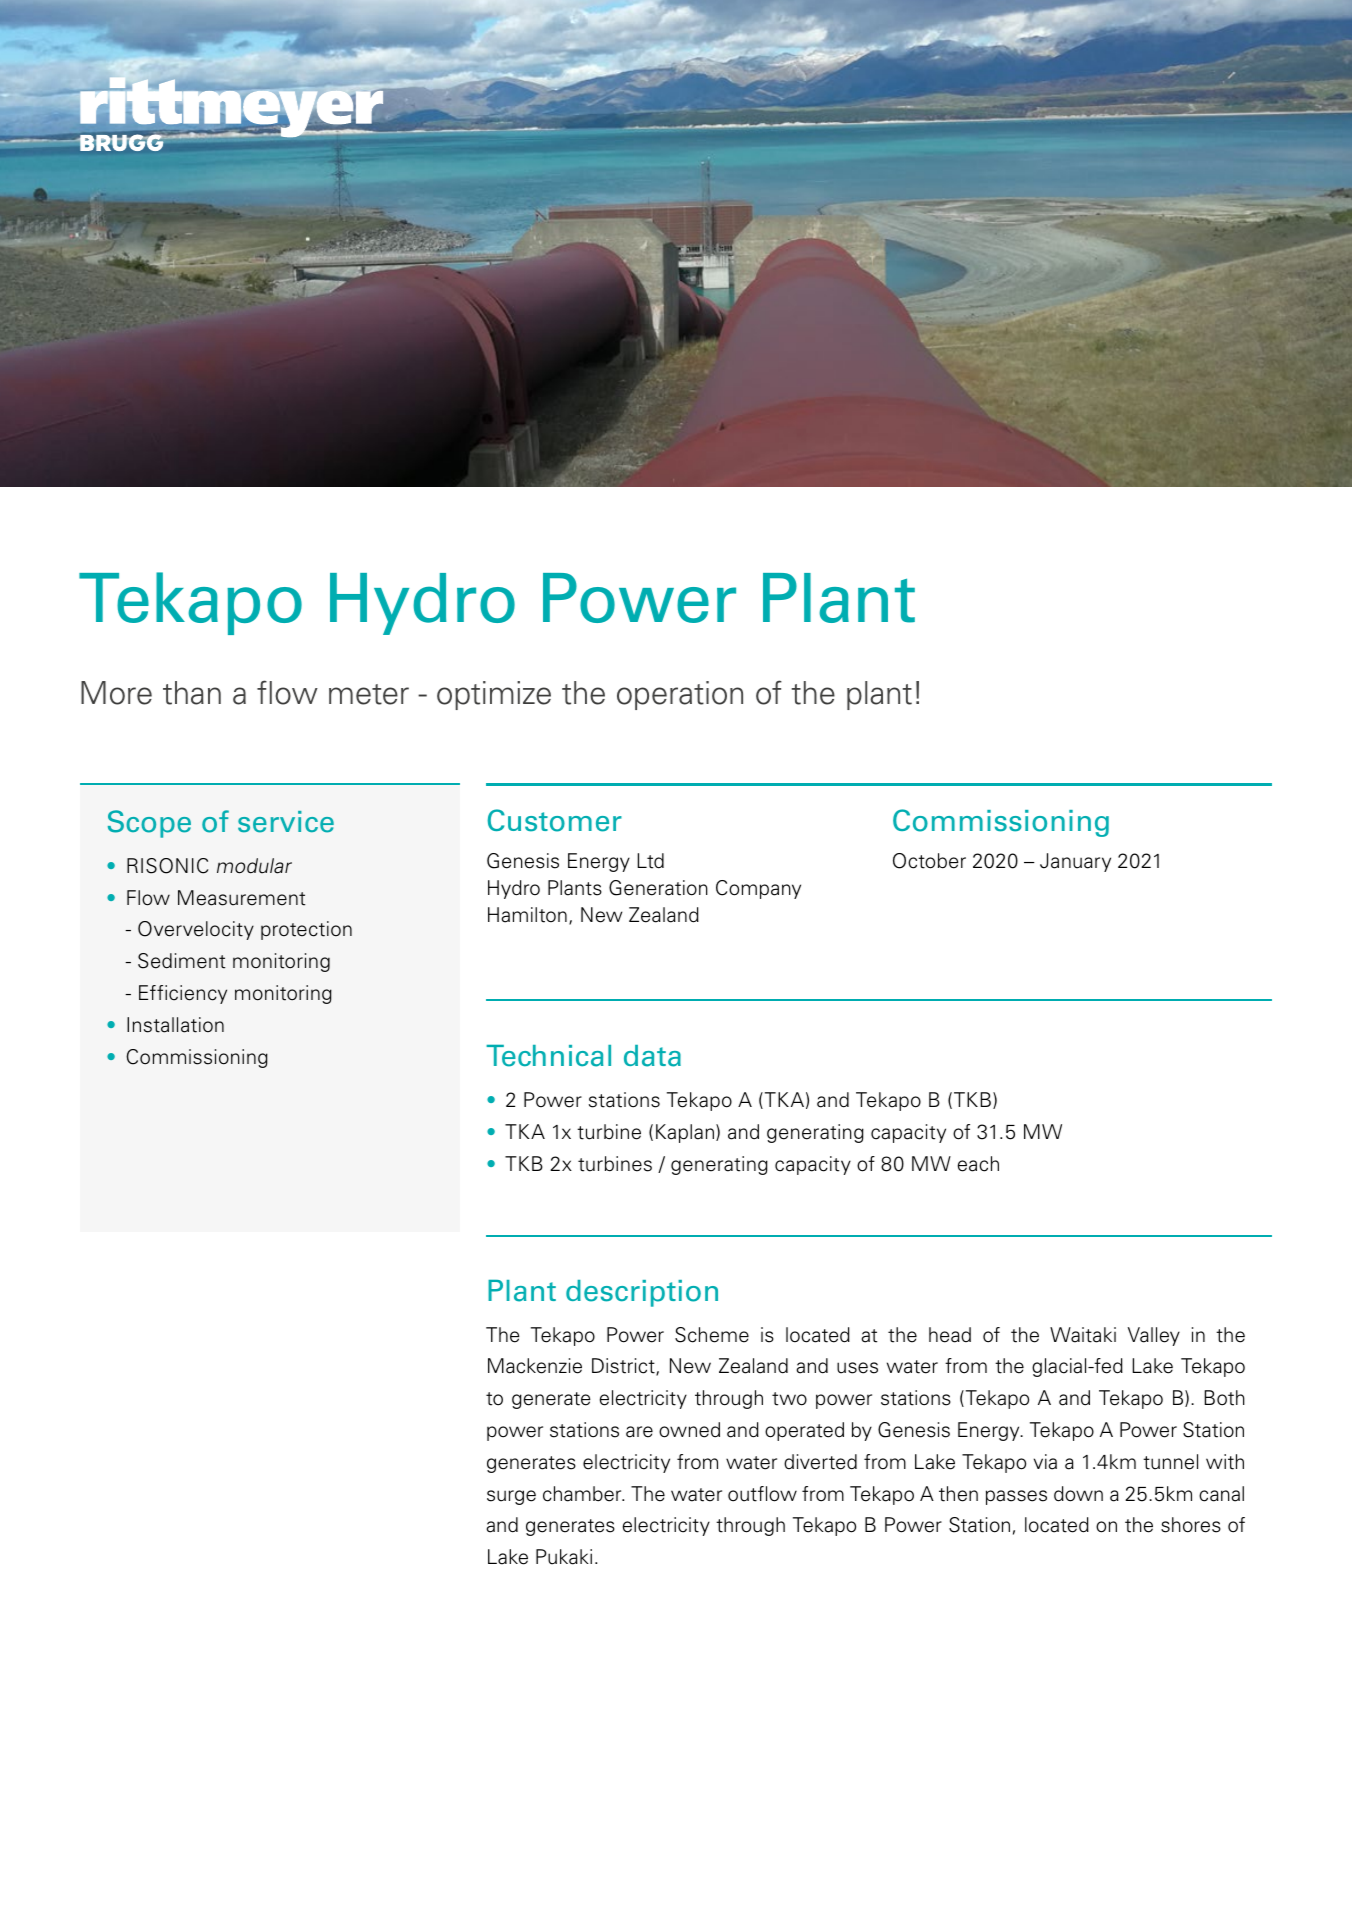 This document has height=1913, width=1352. Describe the element at coordinates (192, 693) in the document. I see `than` at that location.
